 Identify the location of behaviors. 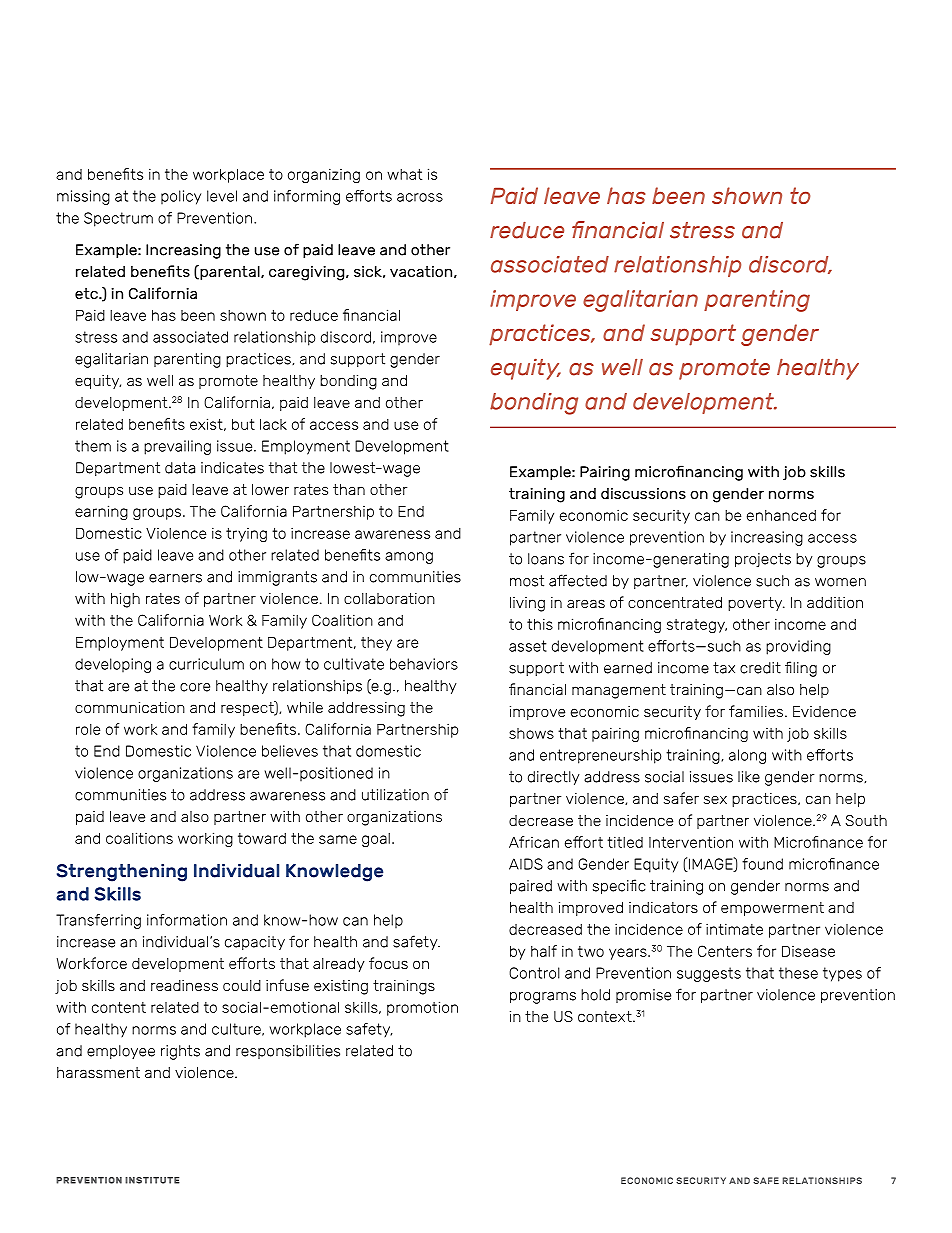
(424, 664).
